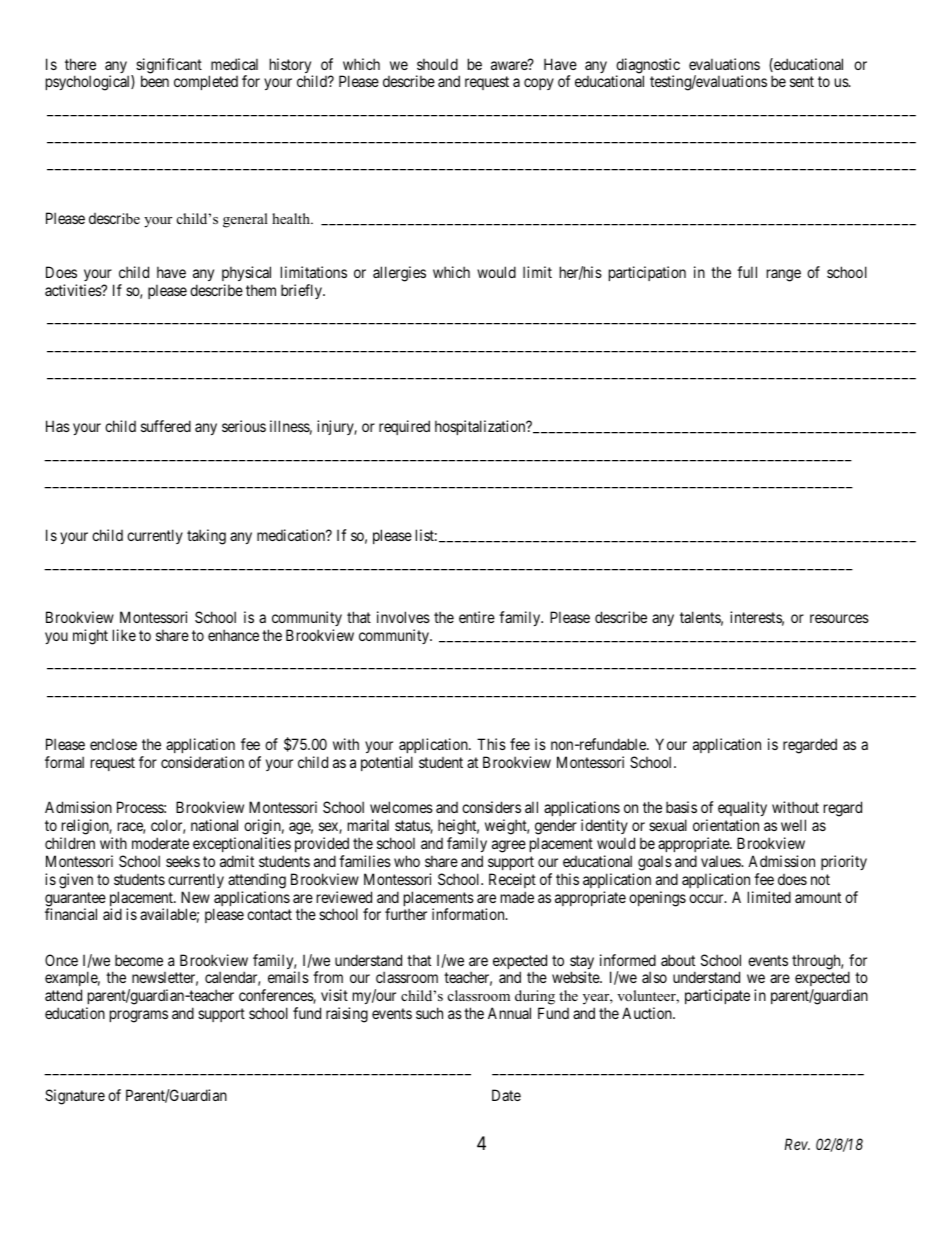 The width and height of the page is (952, 1233). What do you see at coordinates (155, 81) in the page?
I see `been` at bounding box center [155, 81].
